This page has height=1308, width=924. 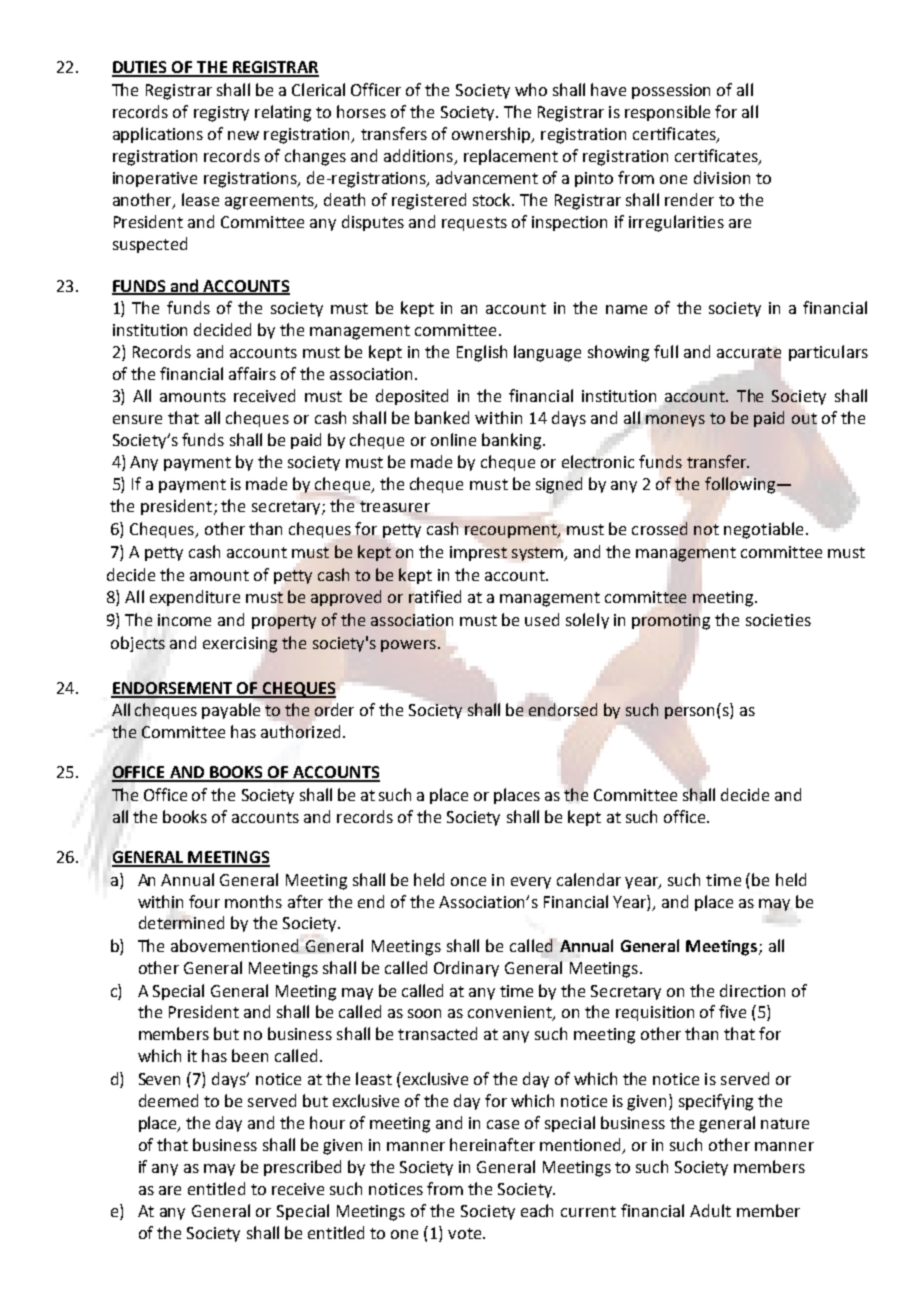 What do you see at coordinates (240, 645) in the page?
I see `exercising` at bounding box center [240, 645].
